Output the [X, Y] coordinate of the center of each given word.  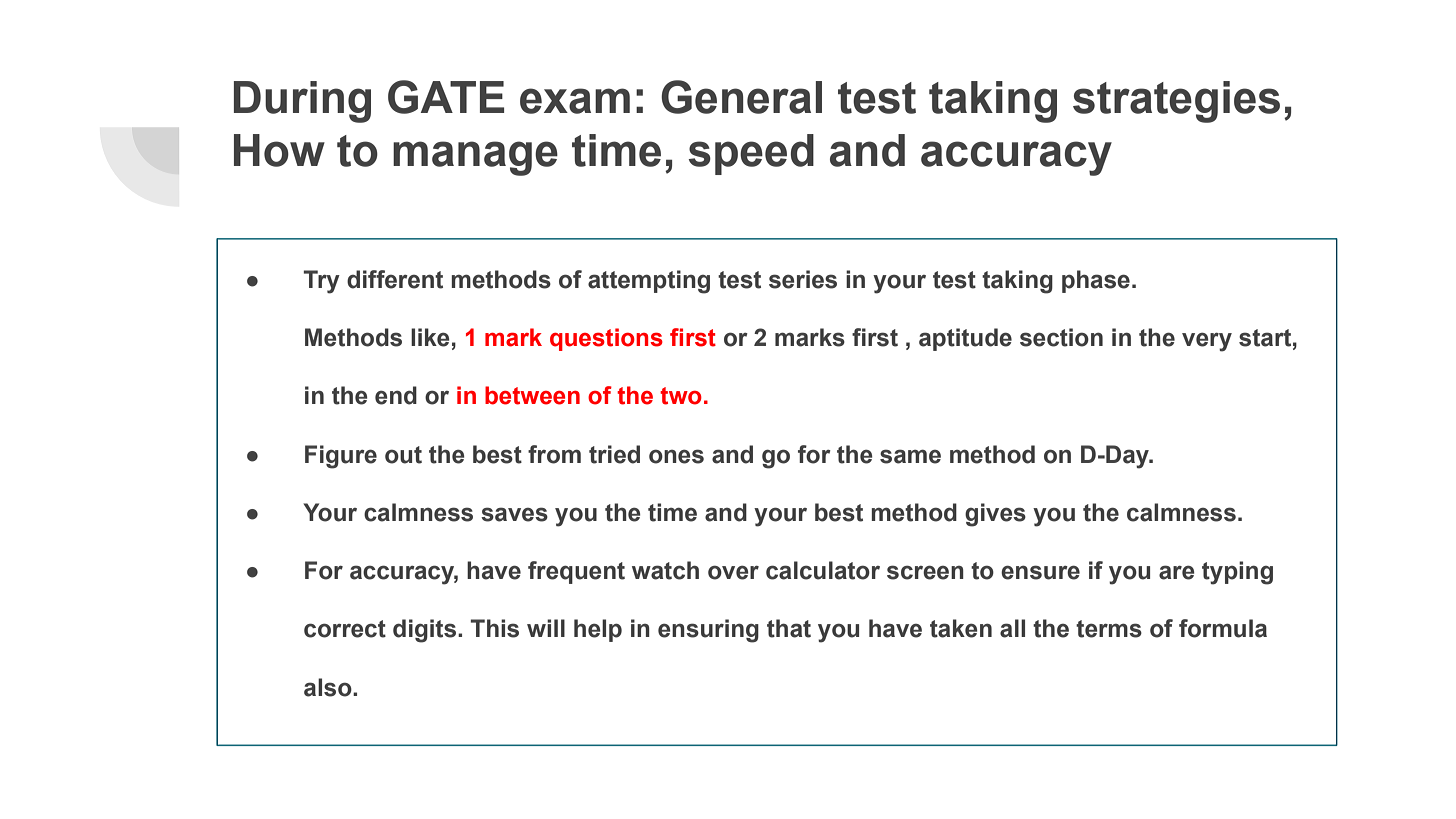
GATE [446, 97]
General [741, 97]
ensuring [708, 631]
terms [1109, 629]
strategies [1176, 102]
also [329, 687]
